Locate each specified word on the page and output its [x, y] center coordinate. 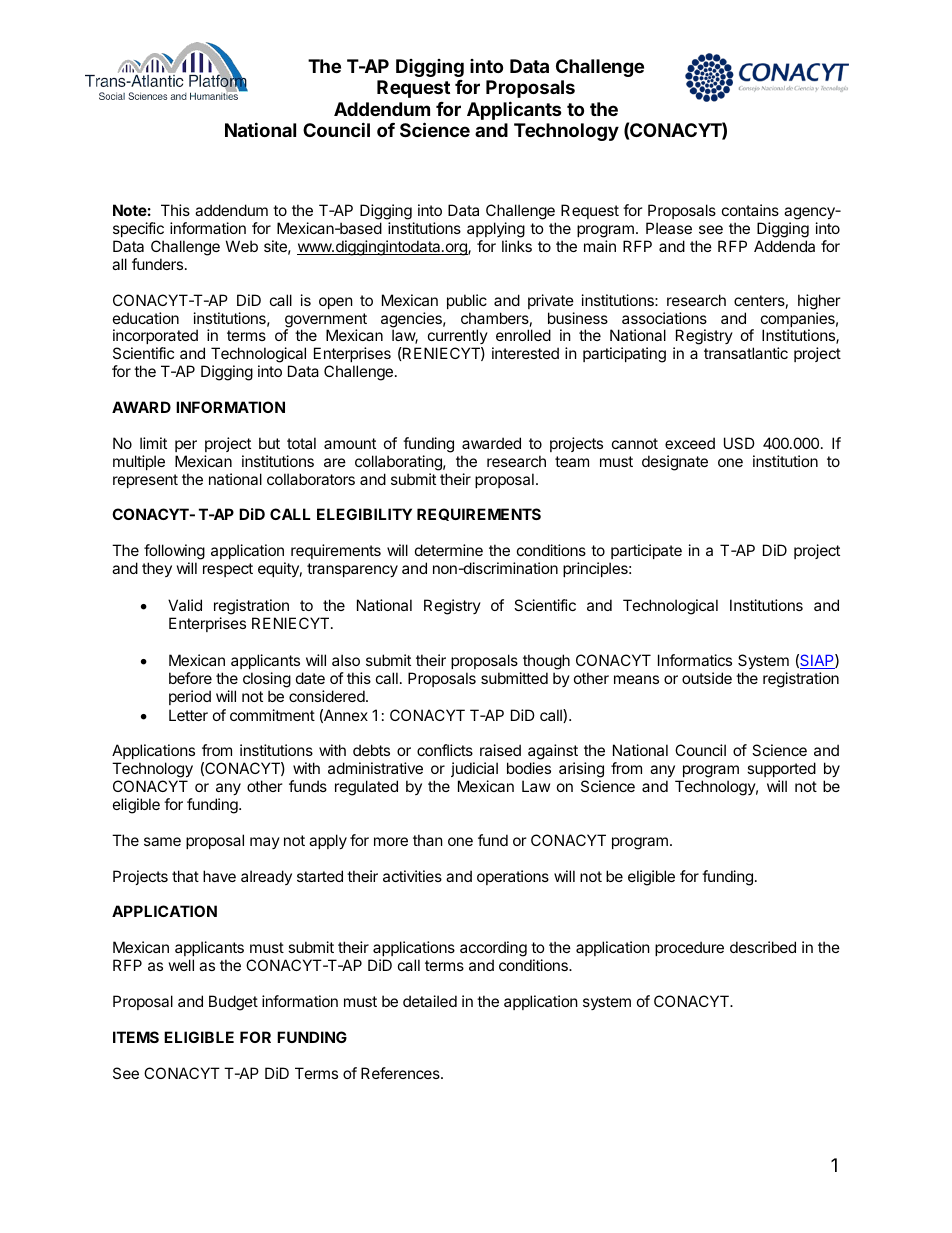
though [546, 662]
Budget [233, 1003]
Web [242, 246]
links [517, 246]
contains [750, 210]
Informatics [695, 660]
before [190, 678]
